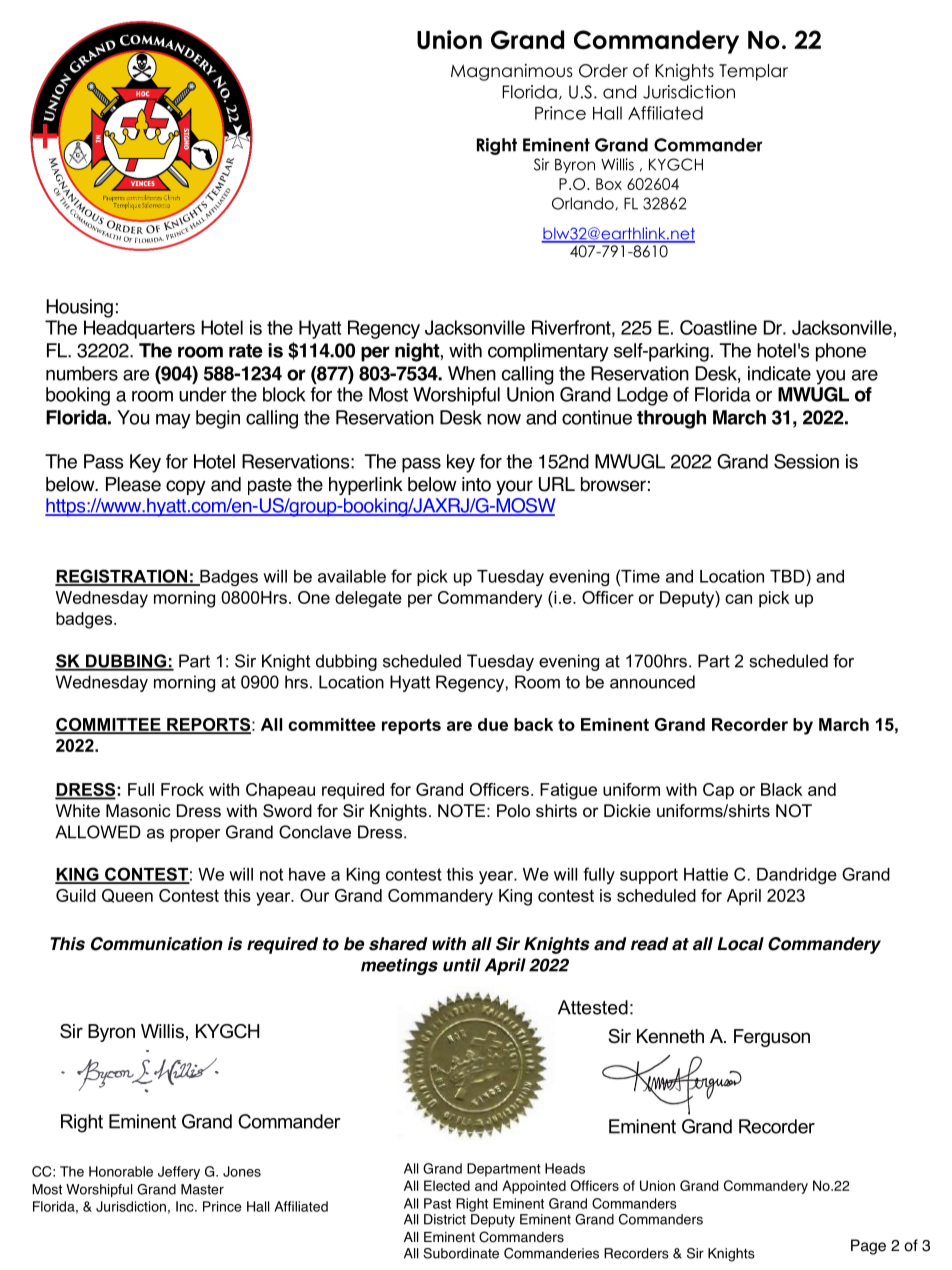 Image resolution: width=952 pixels, height=1270 pixels. What do you see at coordinates (79, 308) in the page?
I see `Housing` at bounding box center [79, 308].
